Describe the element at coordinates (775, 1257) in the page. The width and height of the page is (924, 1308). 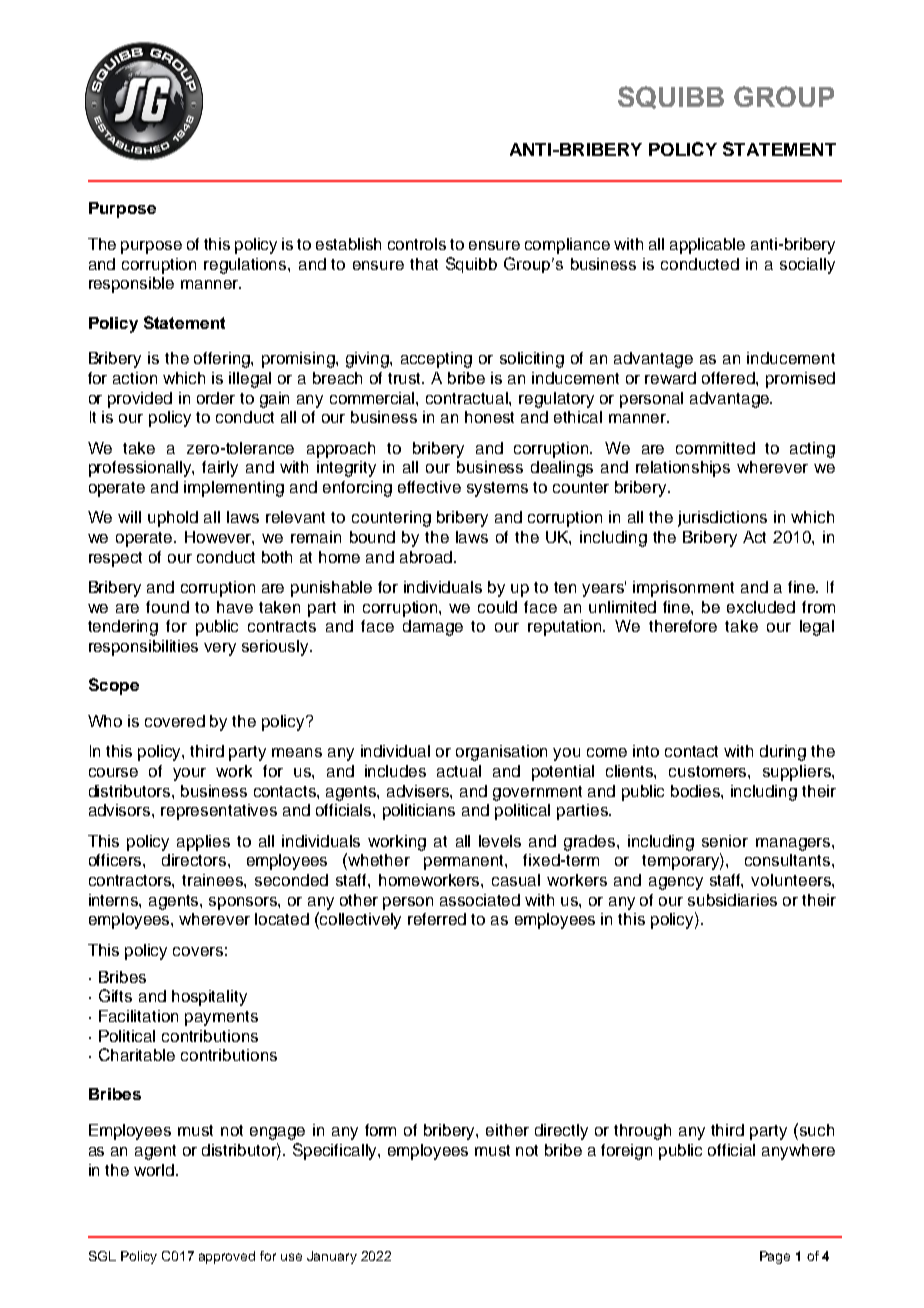
I see `Page` at that location.
